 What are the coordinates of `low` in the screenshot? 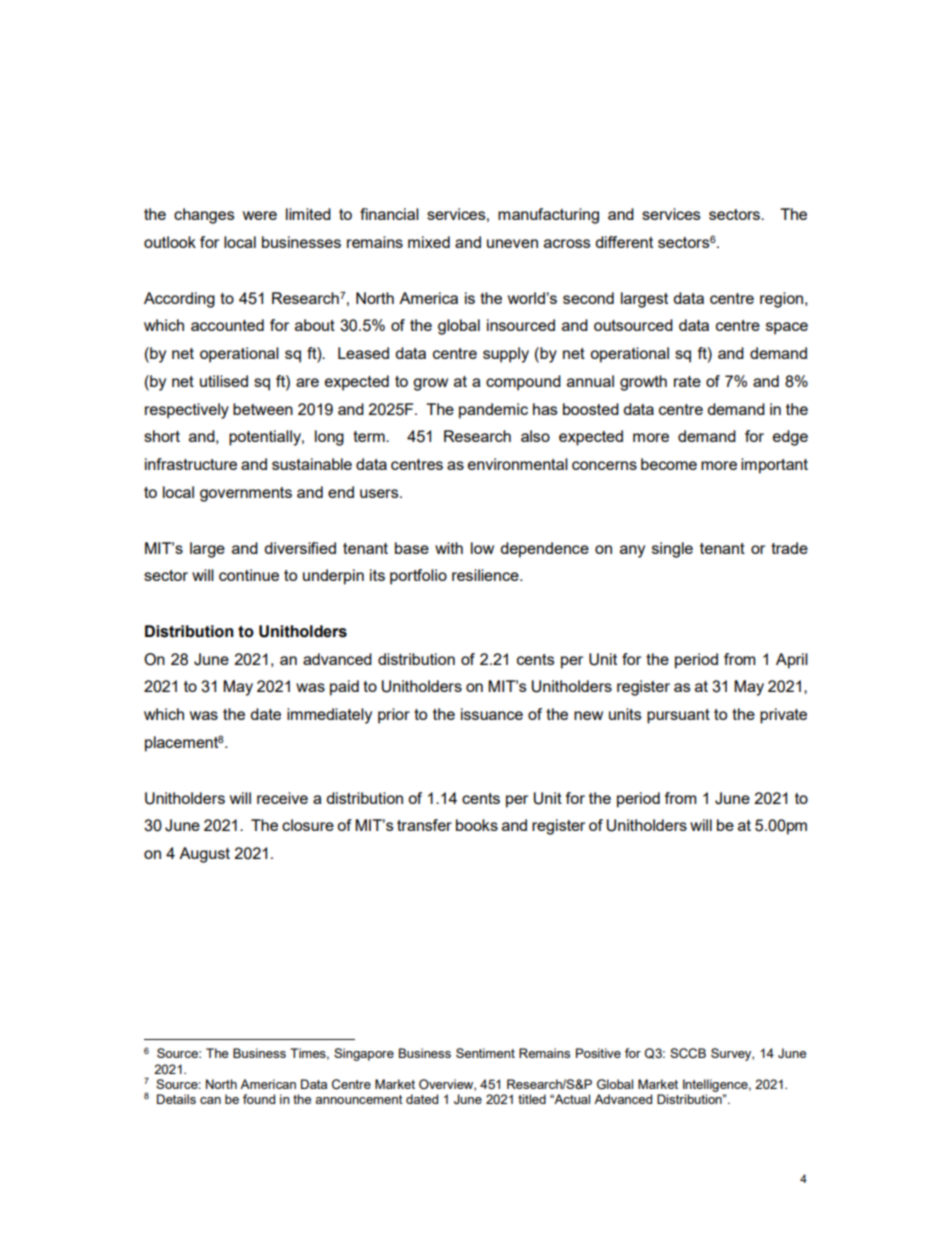 It's located at (482, 548).
